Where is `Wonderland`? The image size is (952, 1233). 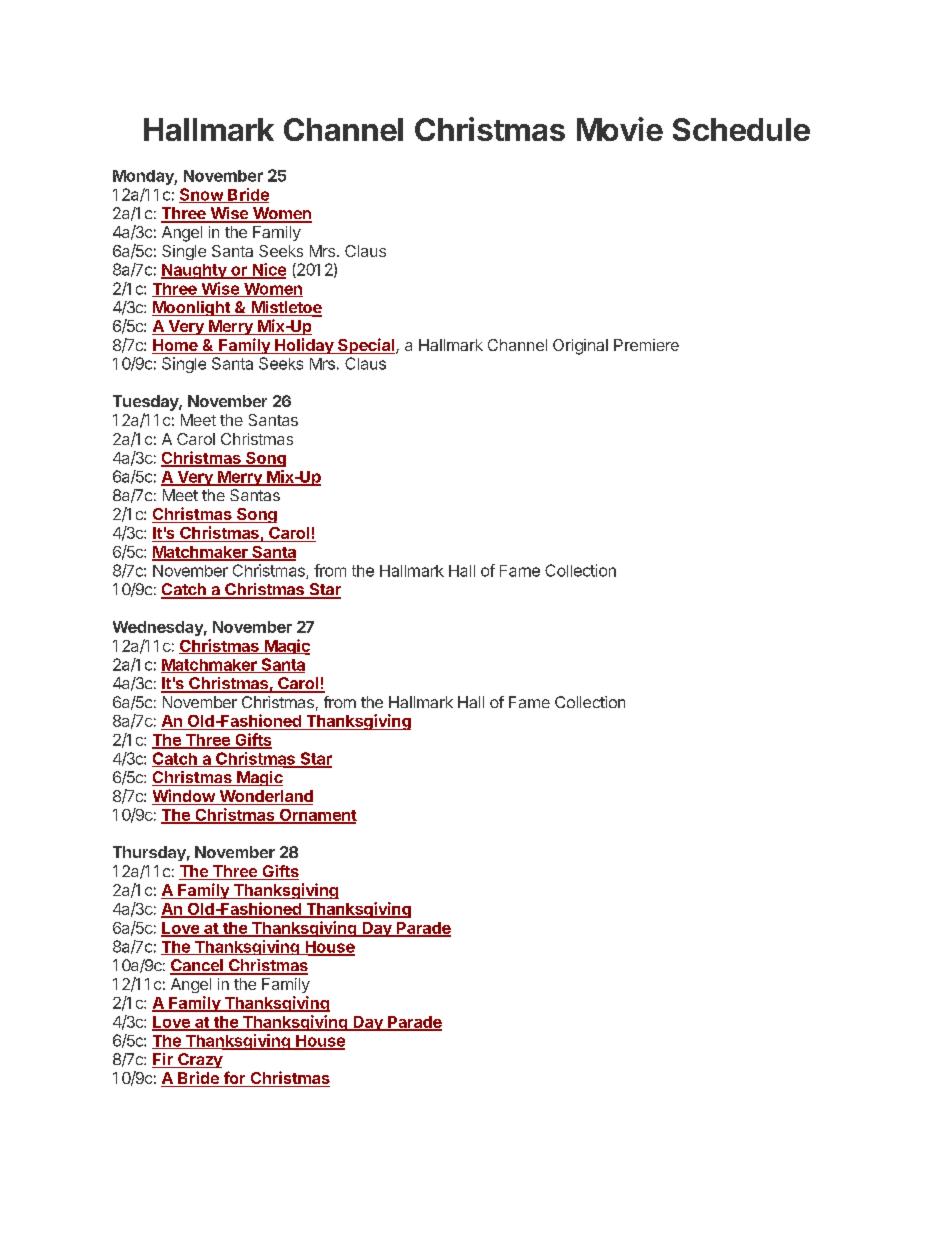
Wonderland is located at coordinates (265, 797).
